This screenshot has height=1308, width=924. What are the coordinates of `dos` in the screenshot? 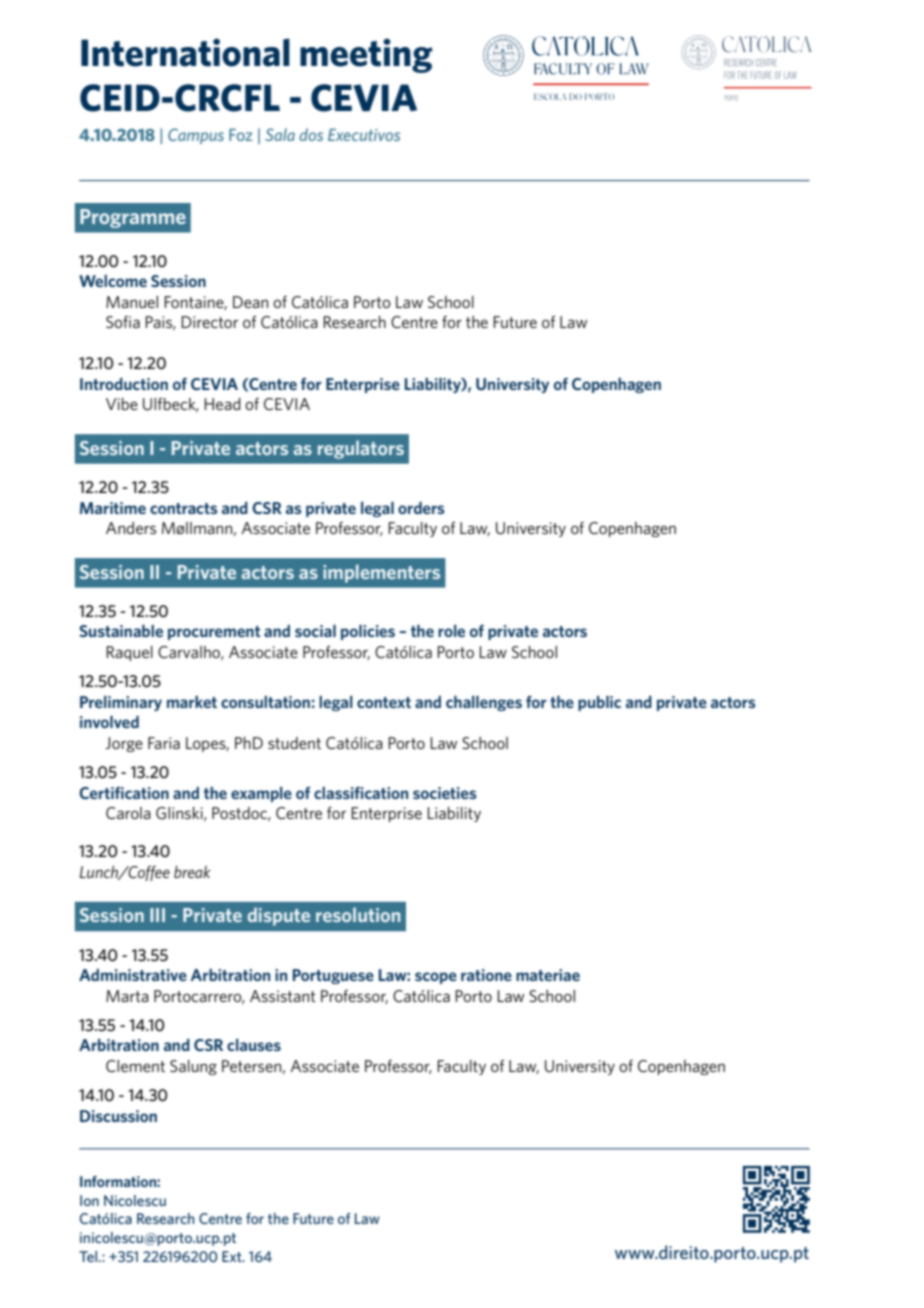 It's located at (311, 134).
